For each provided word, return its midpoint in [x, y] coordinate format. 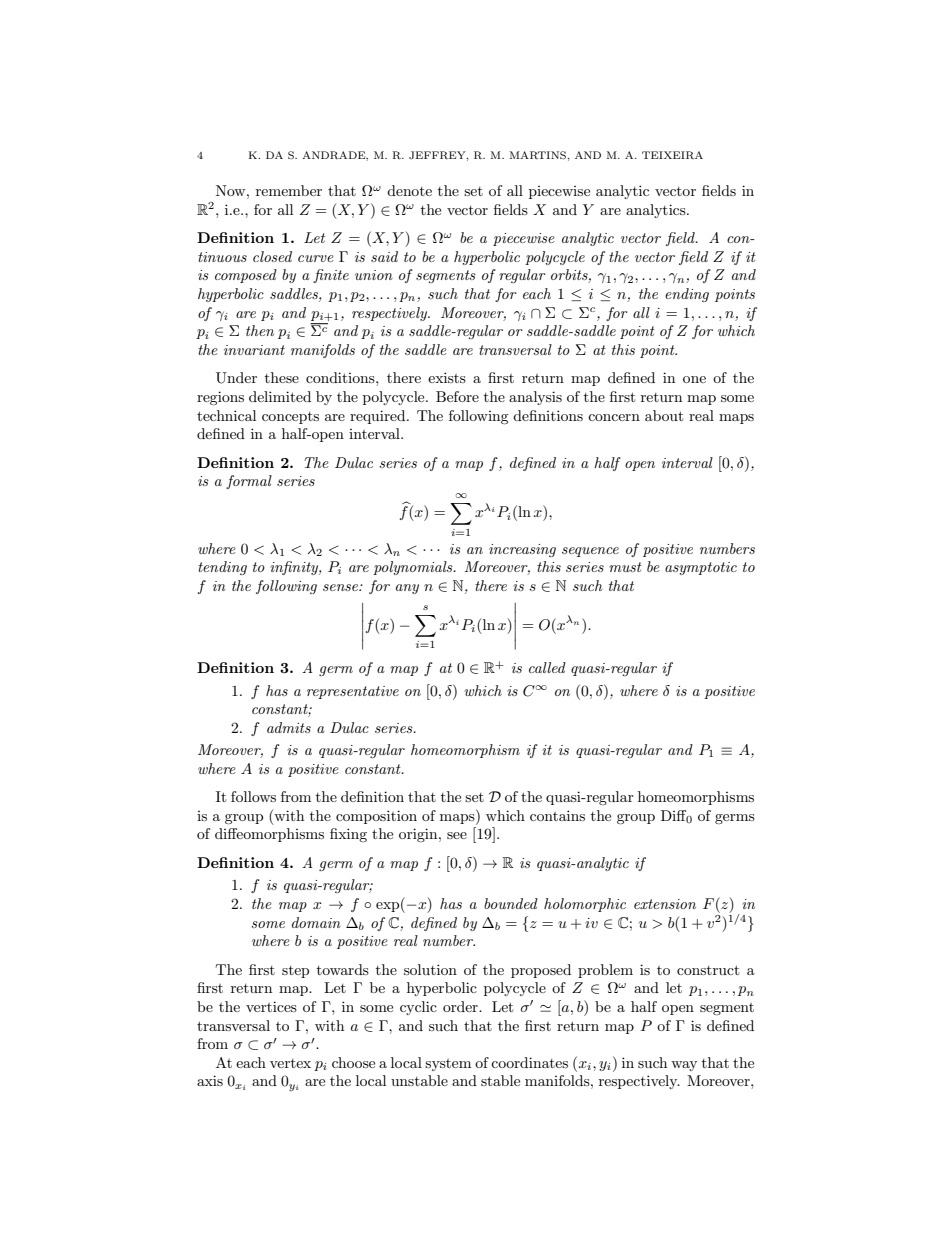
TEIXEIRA [672, 155]
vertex [290, 1063]
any [407, 589]
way [684, 1066]
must [625, 567]
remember [289, 190]
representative [353, 692]
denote [409, 190]
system [448, 1065]
